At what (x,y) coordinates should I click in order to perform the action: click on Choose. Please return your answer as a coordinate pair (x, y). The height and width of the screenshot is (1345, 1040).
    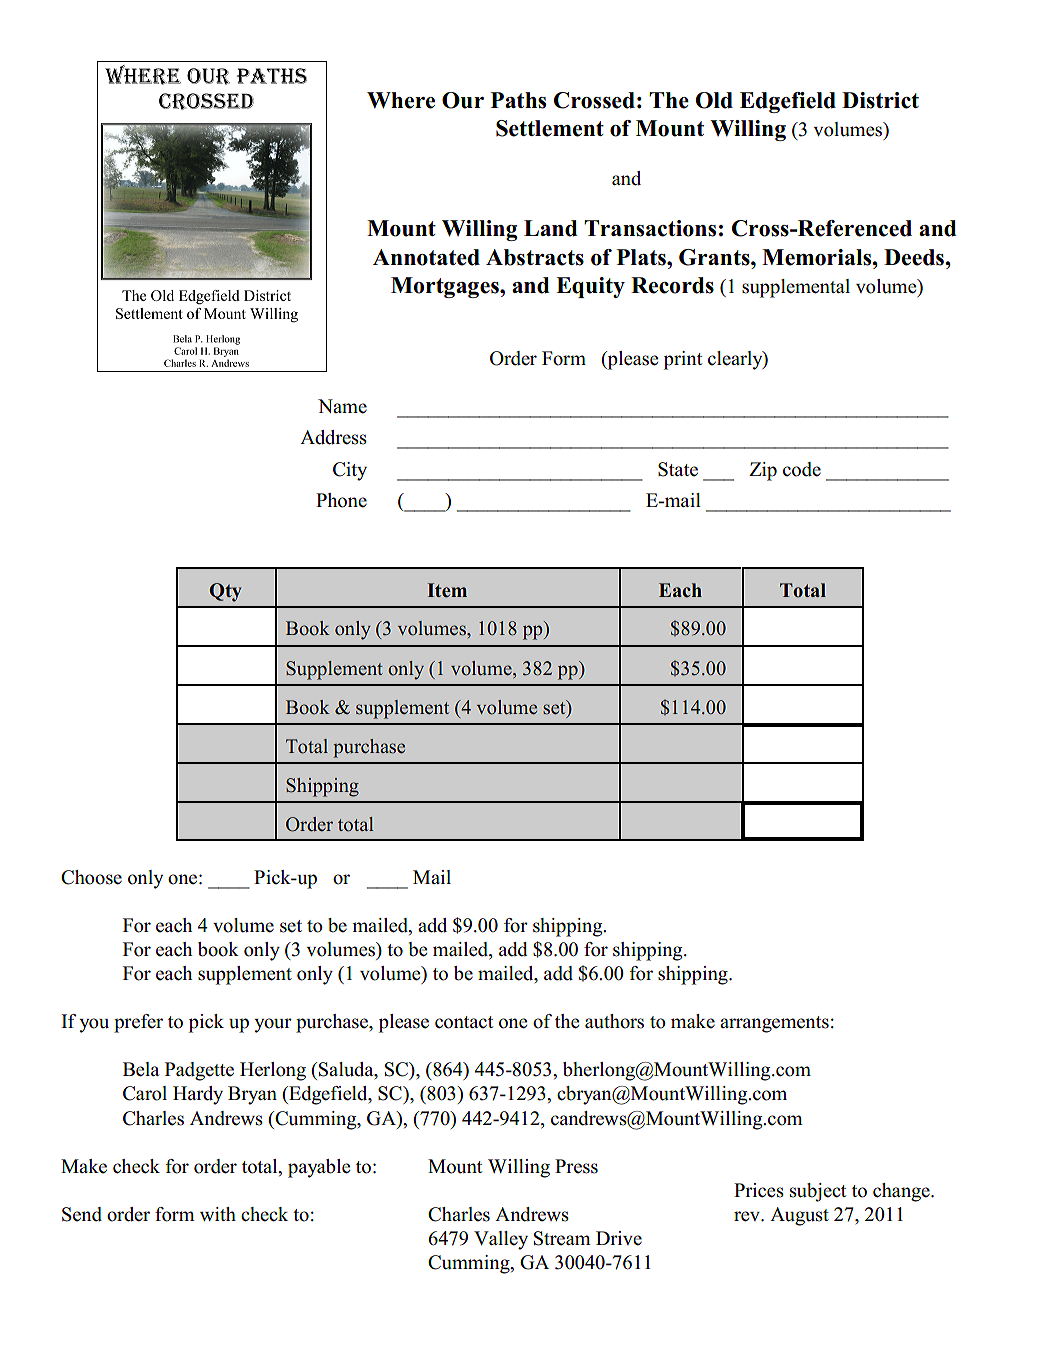
    Looking at the image, I should click on (91, 877).
